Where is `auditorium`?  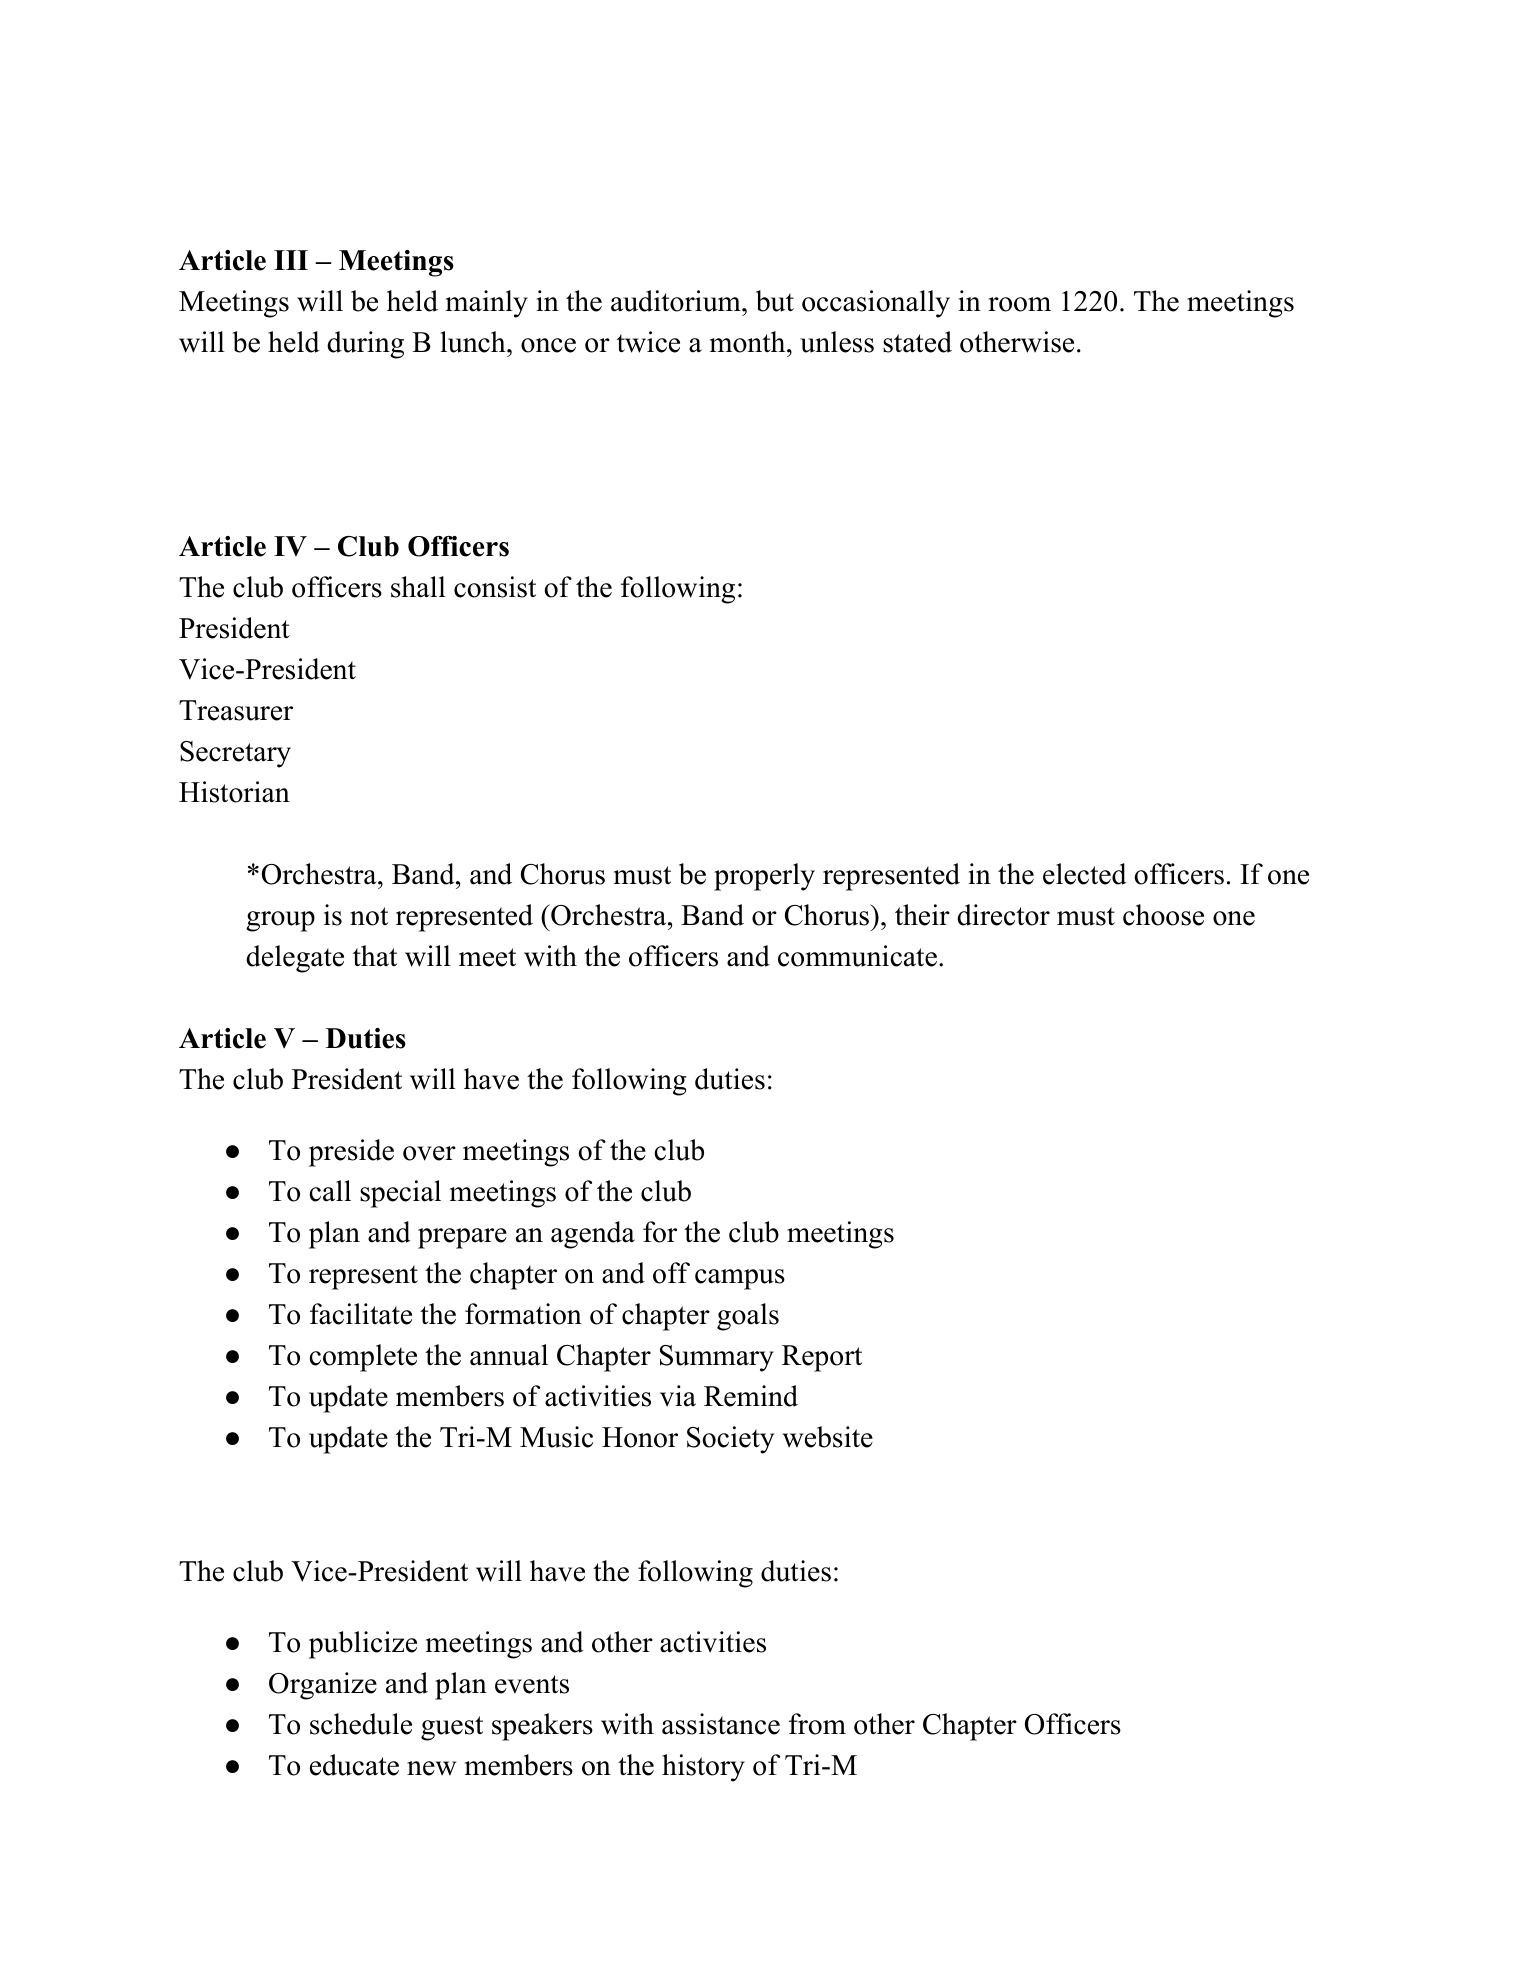
auditorium is located at coordinates (677, 301).
